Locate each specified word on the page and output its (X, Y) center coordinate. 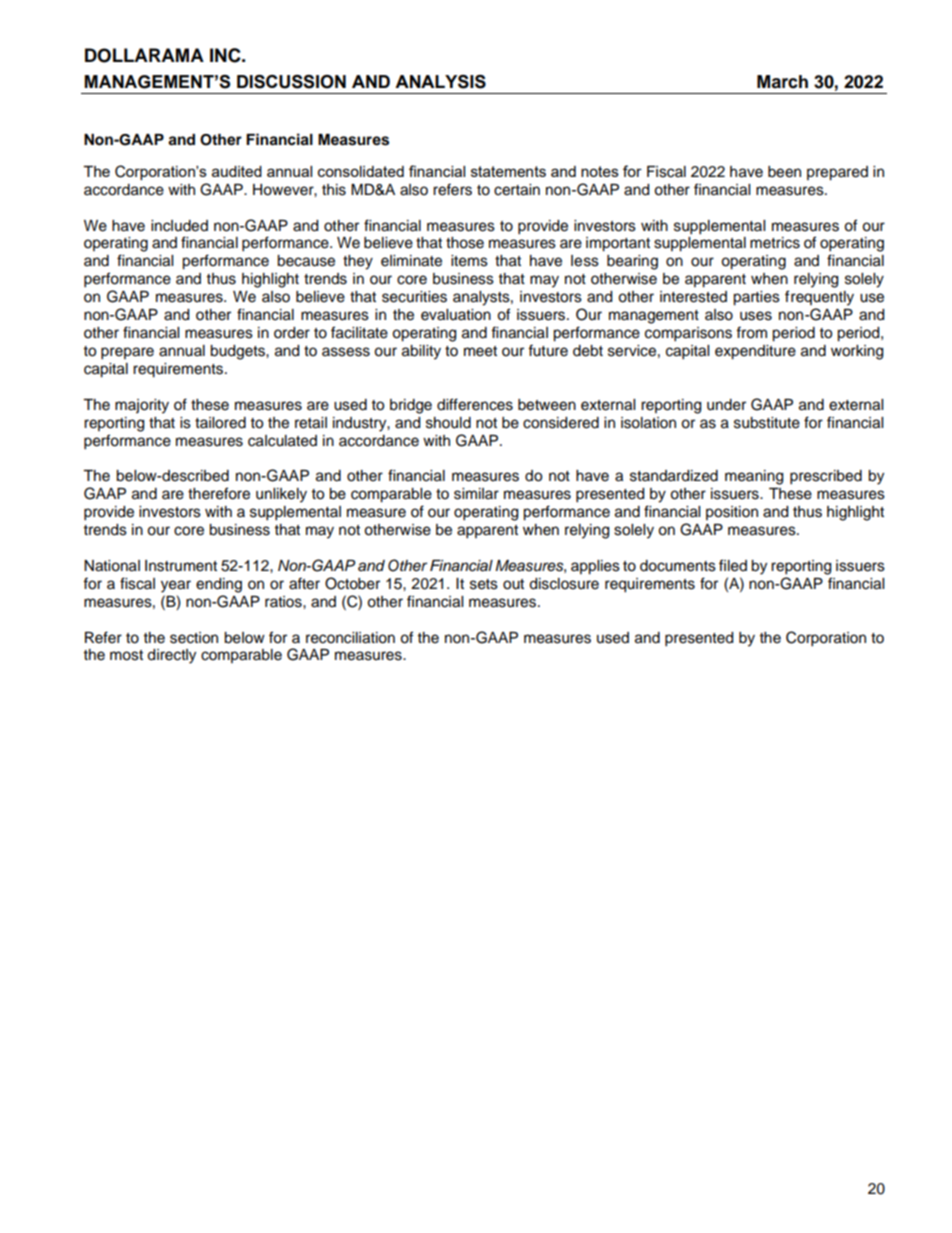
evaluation (456, 315)
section (194, 638)
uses (756, 316)
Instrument (181, 566)
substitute (767, 423)
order (292, 333)
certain (517, 190)
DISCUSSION (291, 82)
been (784, 172)
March (782, 82)
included (179, 226)
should (448, 423)
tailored (220, 423)
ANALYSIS (440, 82)
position (732, 513)
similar (476, 494)
